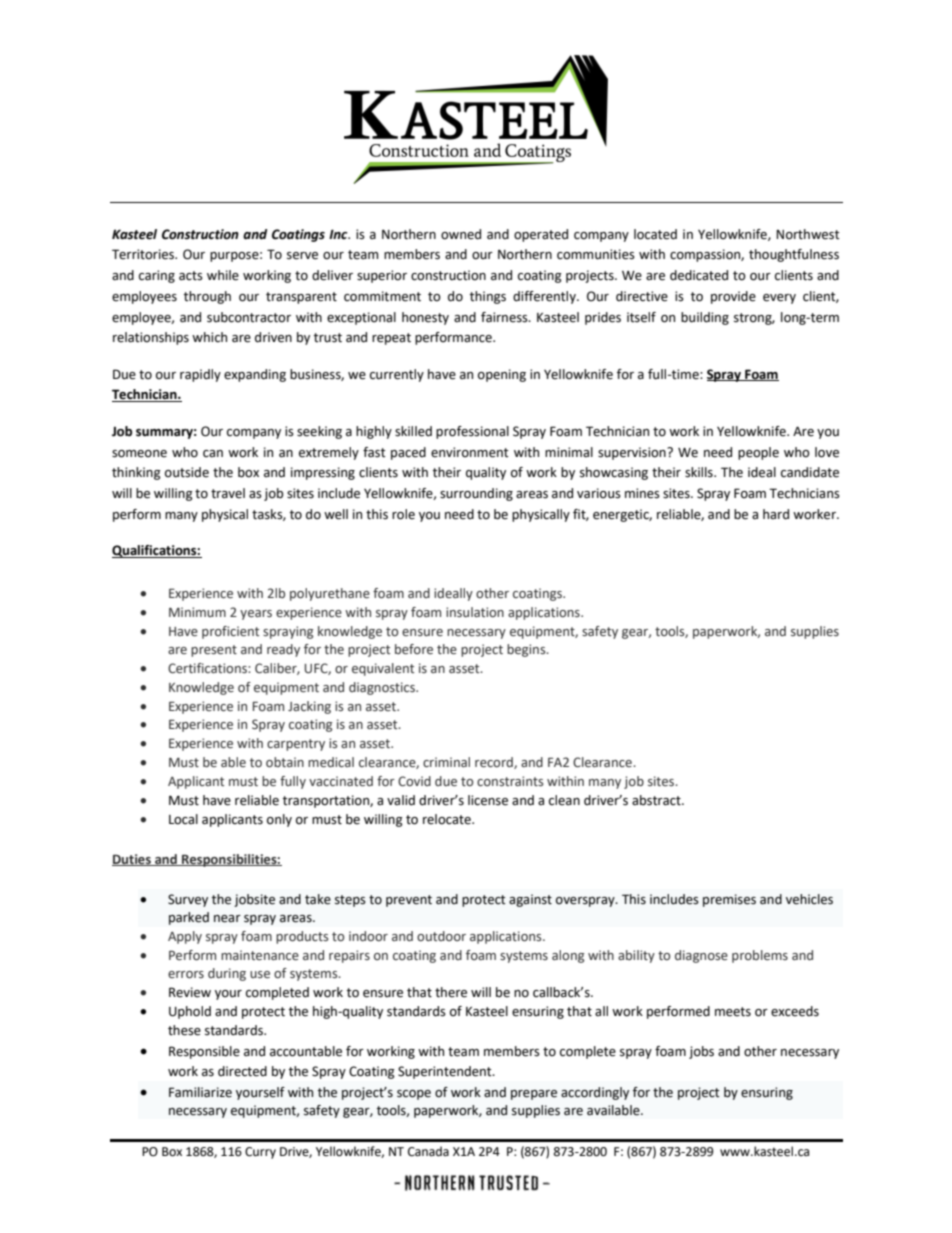 The height and width of the image is (1233, 952). What do you see at coordinates (200, 1092) in the image?
I see `Familiarize` at bounding box center [200, 1092].
